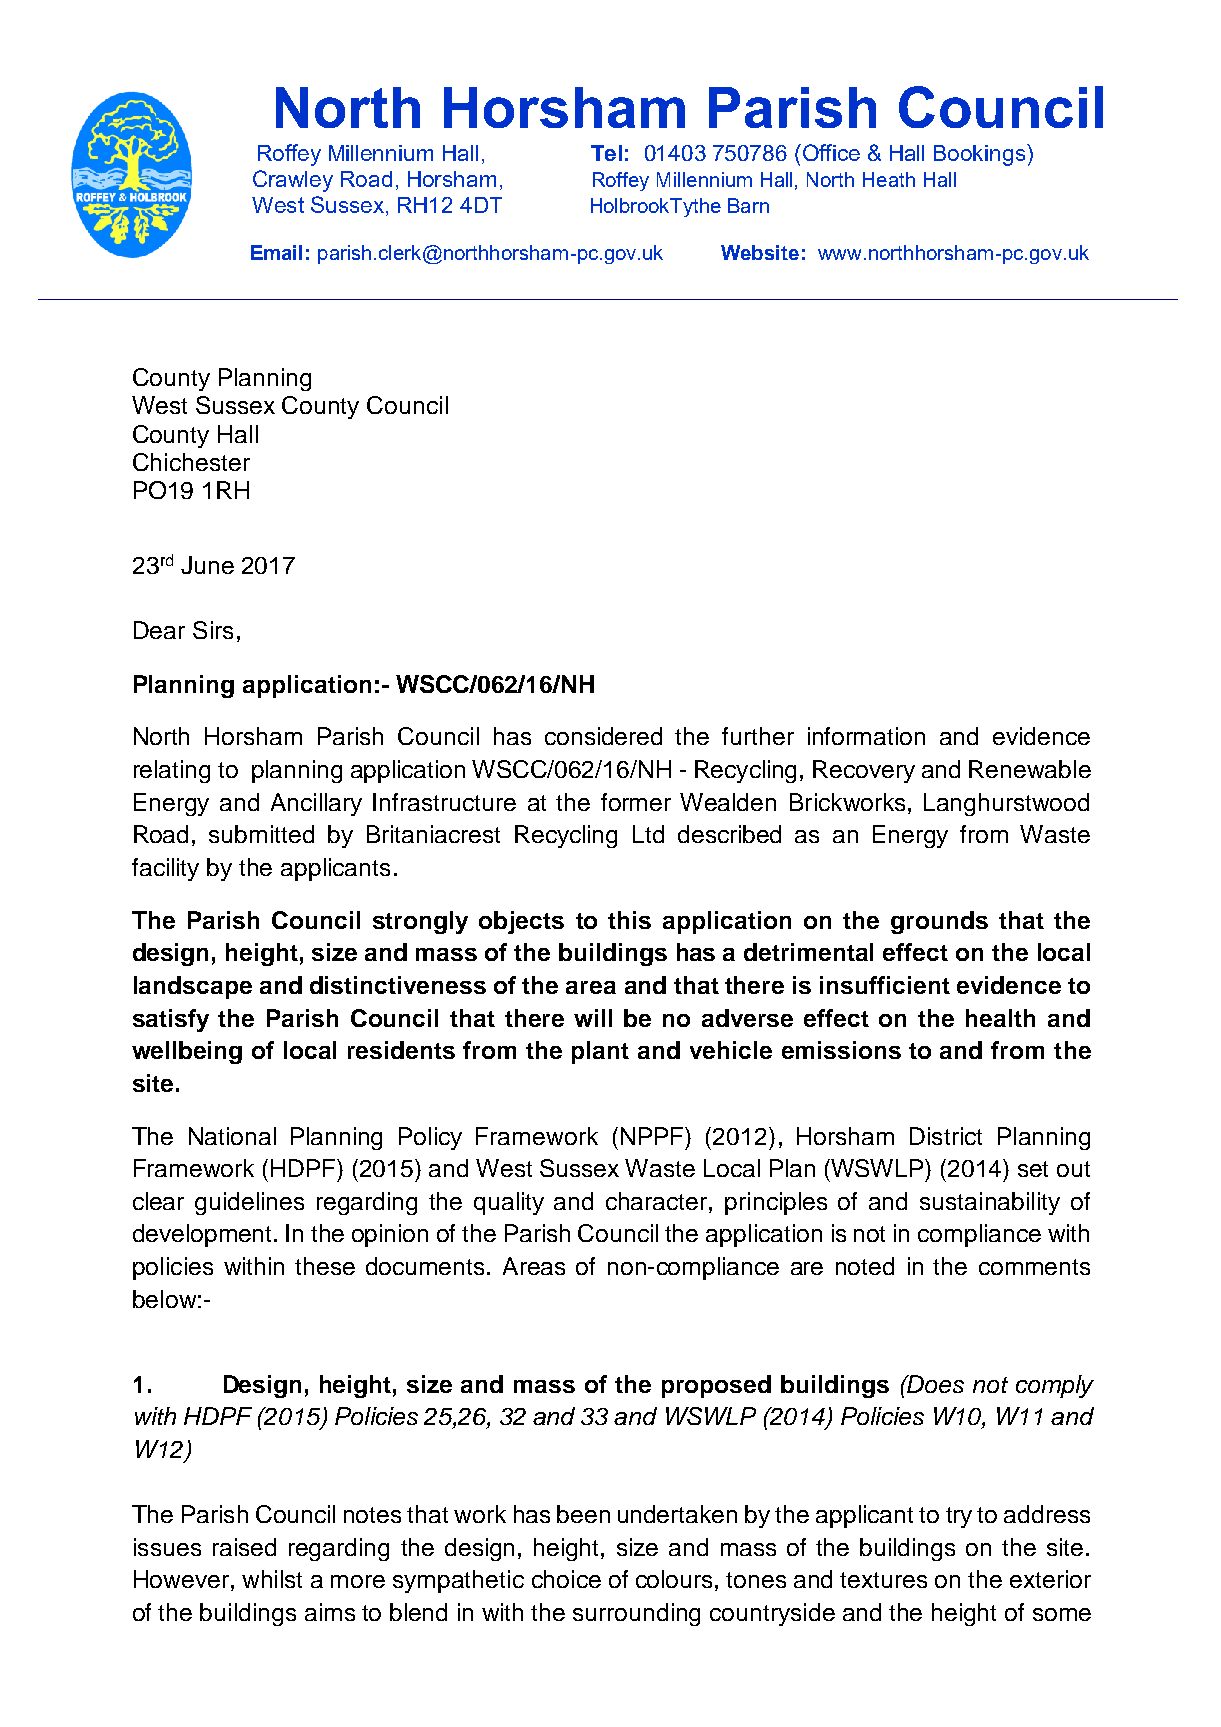 The image size is (1221, 1727). Describe the element at coordinates (509, 1203) in the screenshot. I see `quality` at that location.
